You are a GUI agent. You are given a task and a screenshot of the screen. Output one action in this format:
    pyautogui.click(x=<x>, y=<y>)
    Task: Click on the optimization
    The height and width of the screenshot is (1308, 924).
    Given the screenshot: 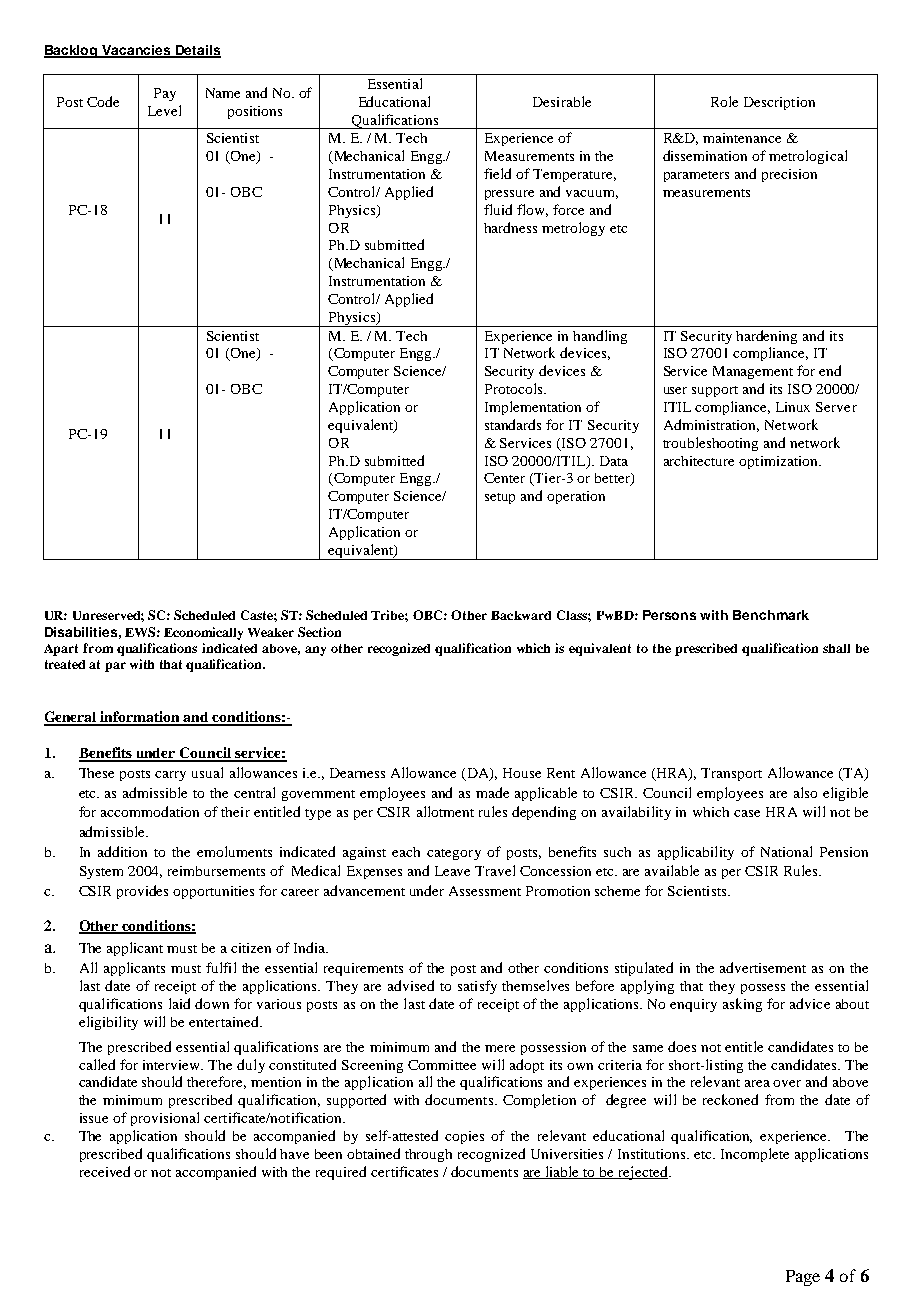 What is the action you would take?
    pyautogui.click(x=779, y=462)
